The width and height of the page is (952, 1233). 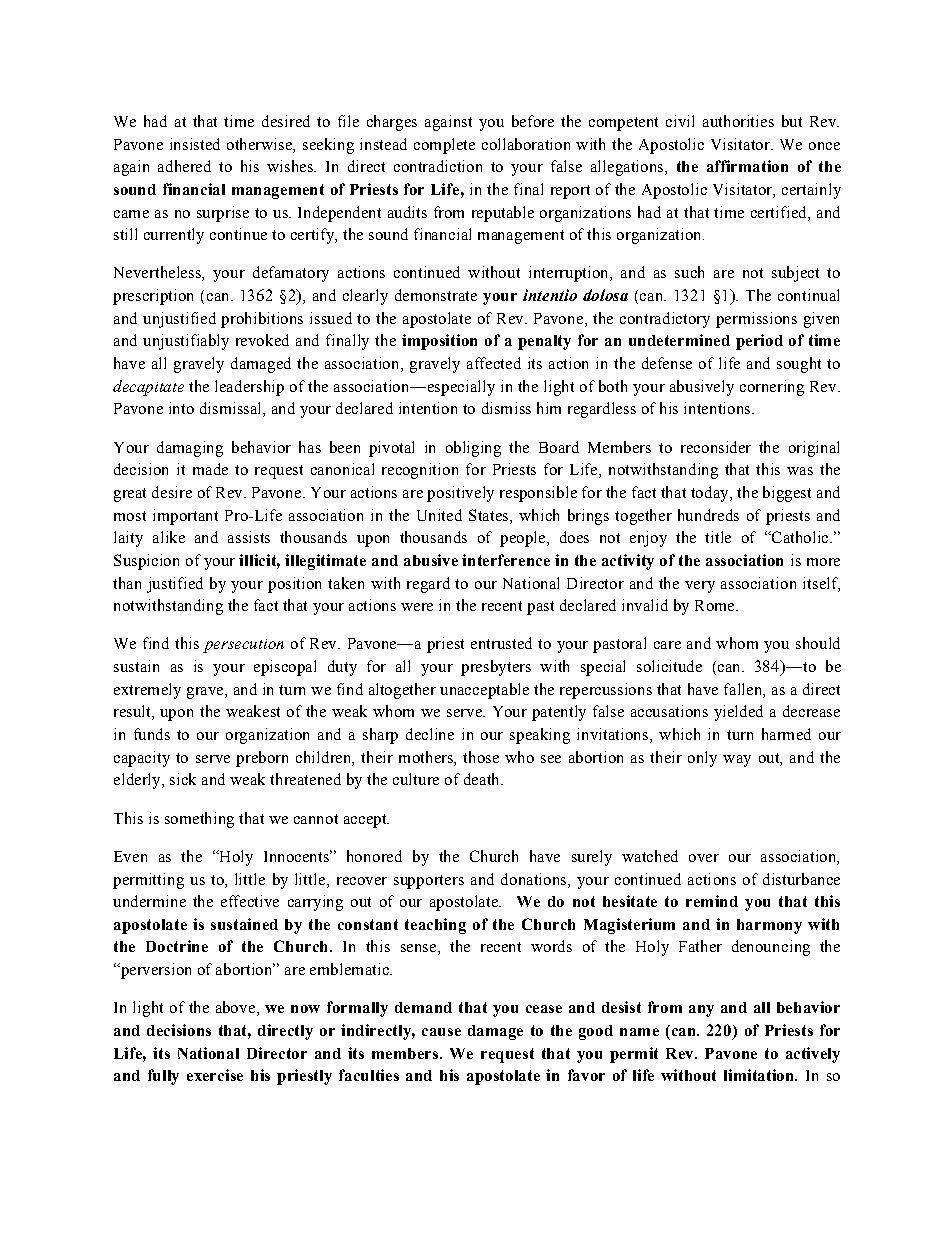 What do you see at coordinates (716, 447) in the page?
I see `reconsider` at bounding box center [716, 447].
